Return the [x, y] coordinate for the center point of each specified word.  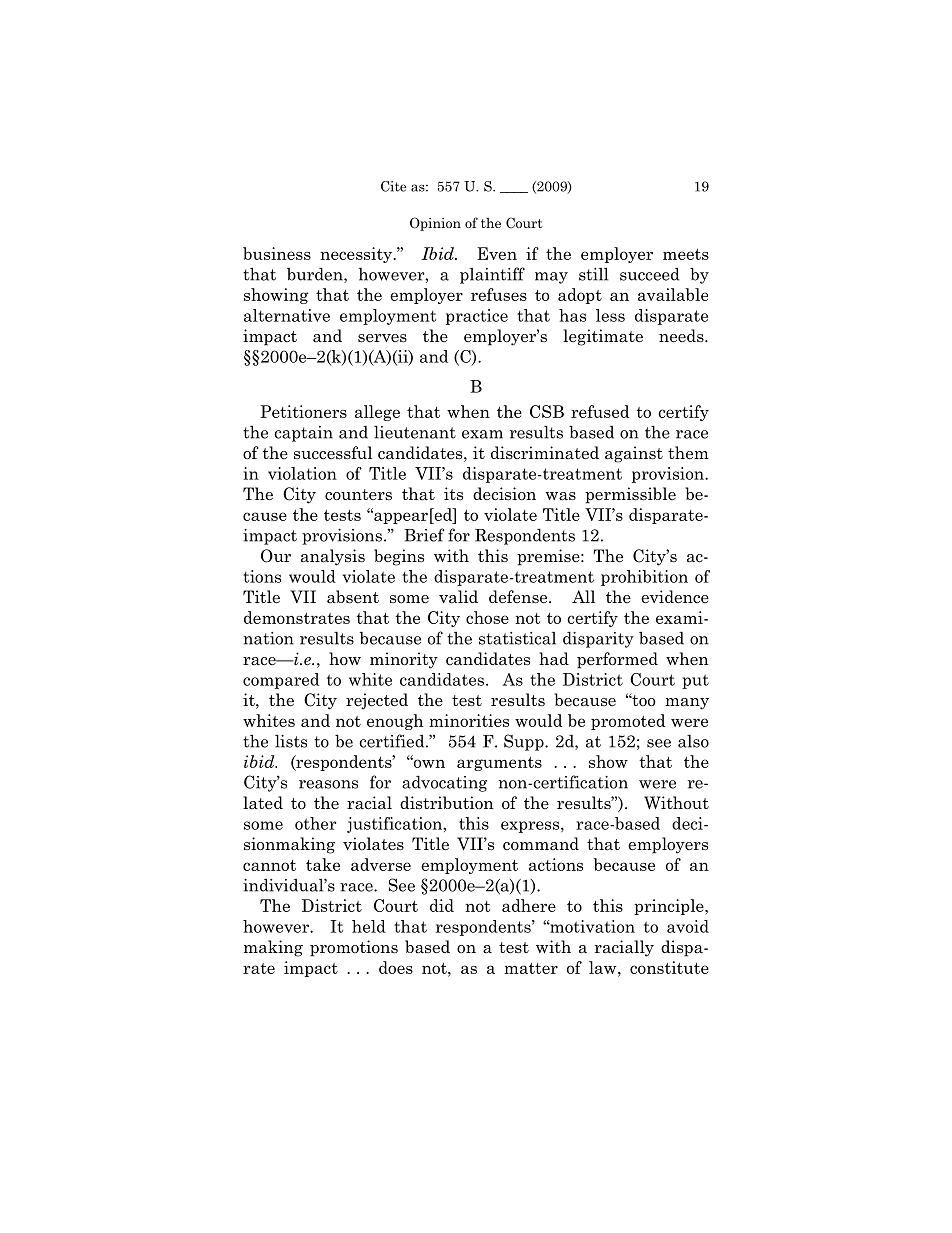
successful [333, 453]
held [369, 926]
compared [281, 681]
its [453, 493]
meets [686, 254]
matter [531, 968]
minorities [469, 720]
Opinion [435, 224]
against [634, 454]
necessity [357, 255]
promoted [628, 722]
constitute [669, 967]
